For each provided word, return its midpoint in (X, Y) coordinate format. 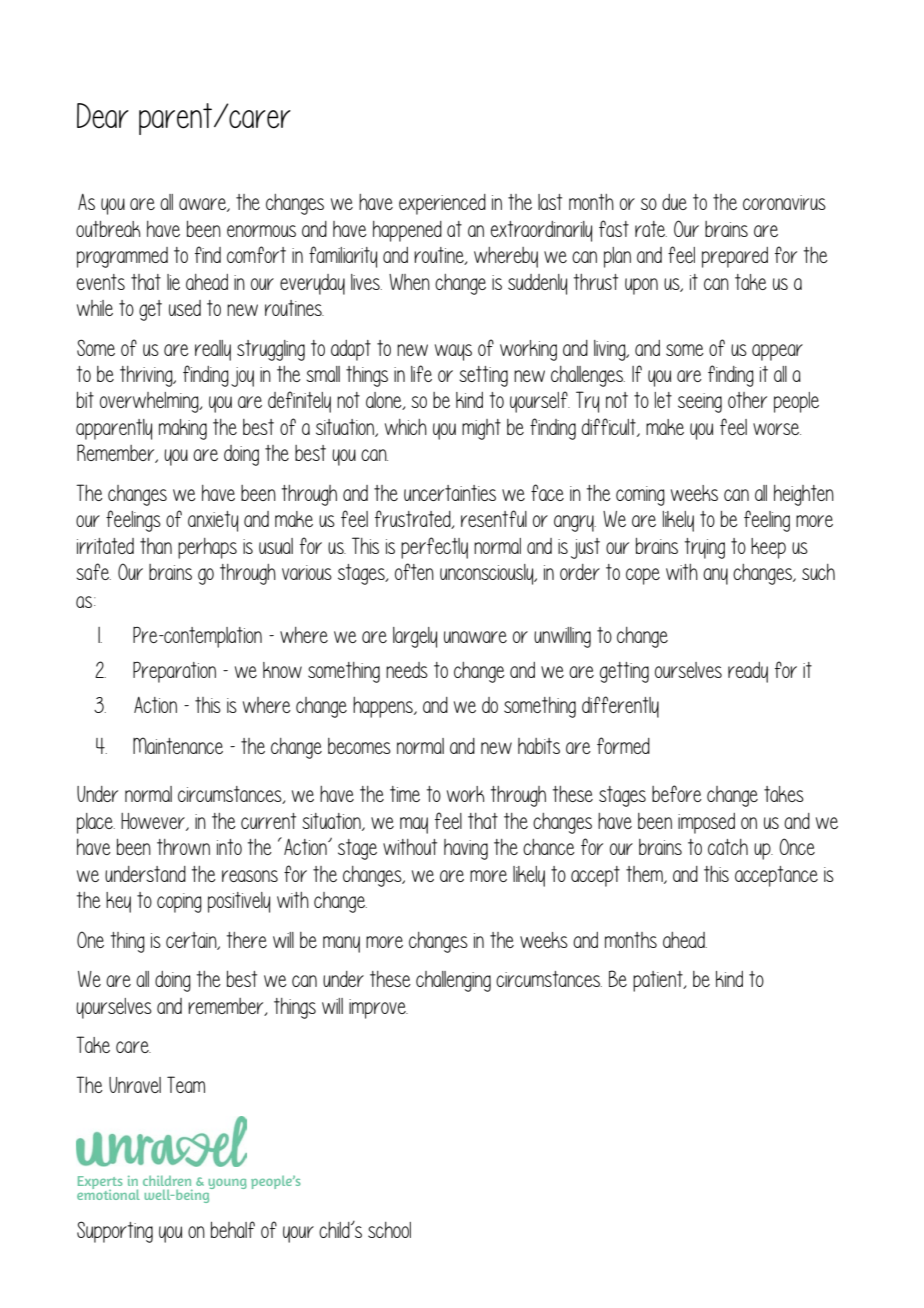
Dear (103, 116)
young (227, 1183)
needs (407, 670)
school (389, 1230)
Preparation (174, 672)
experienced (442, 204)
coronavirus (784, 202)
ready (748, 672)
